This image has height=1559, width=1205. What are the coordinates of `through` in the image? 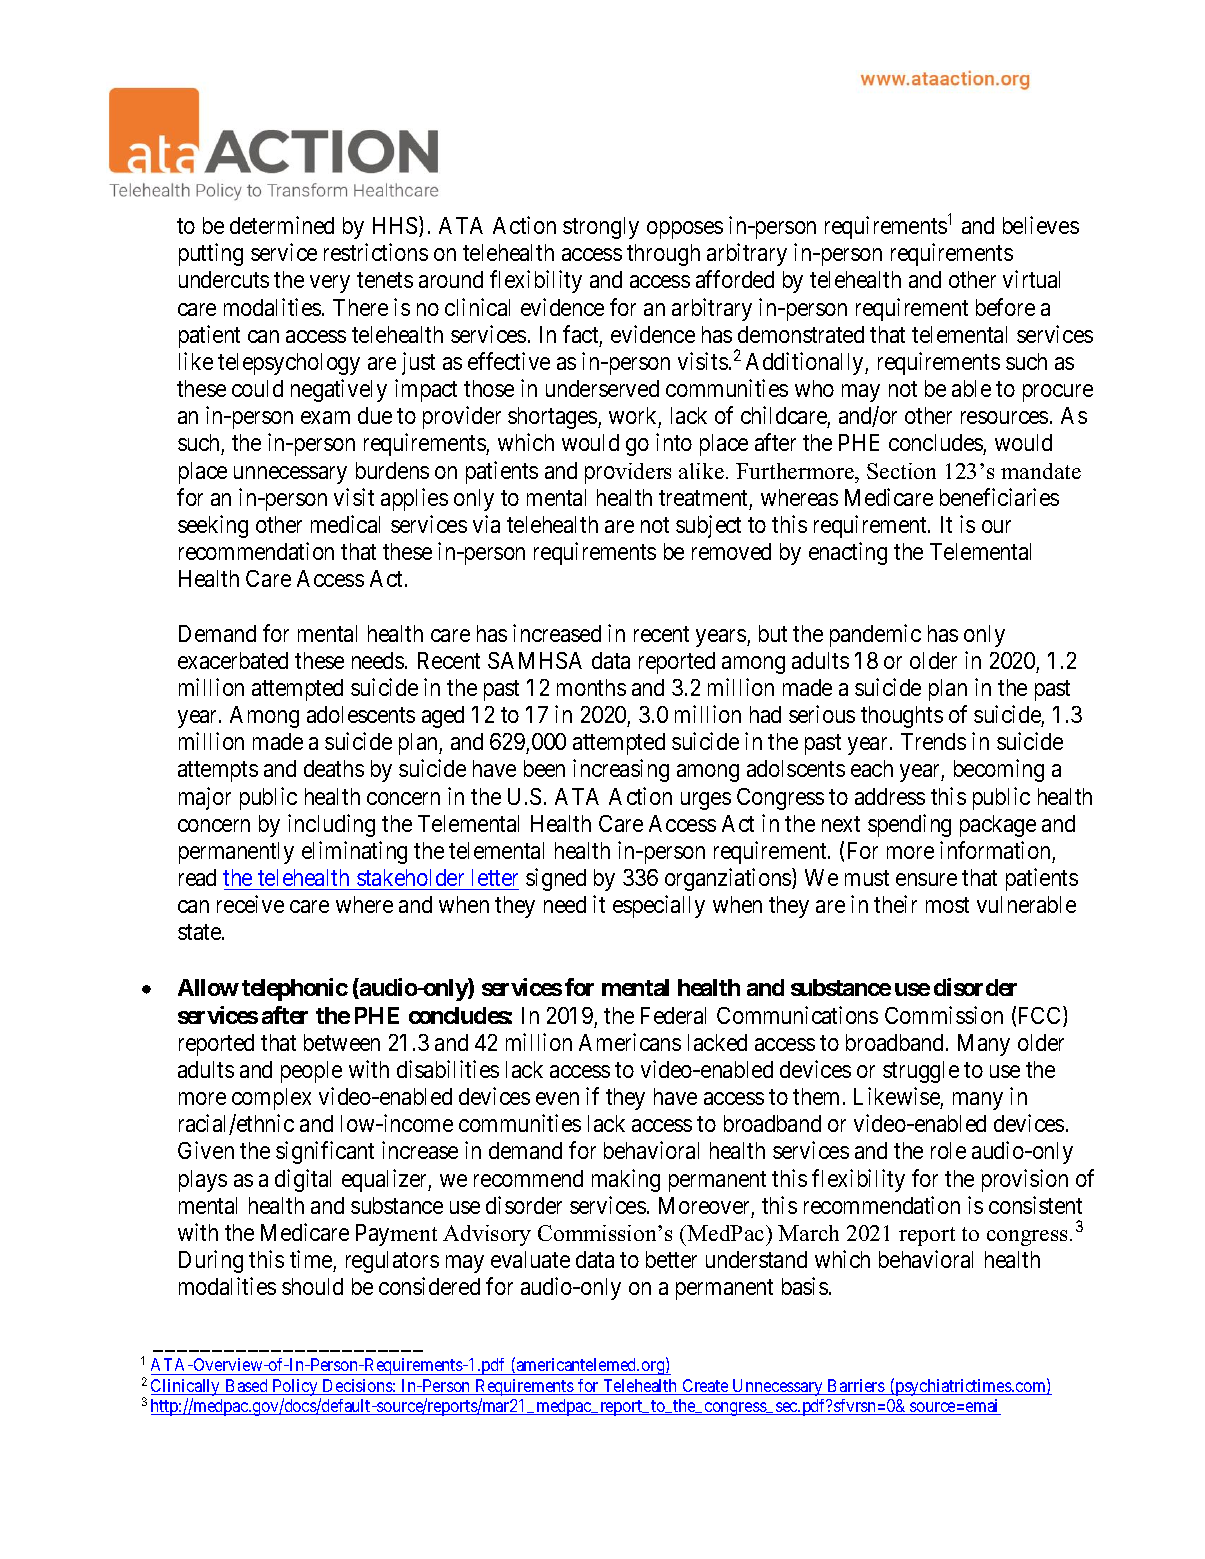 It's located at (663, 255).
